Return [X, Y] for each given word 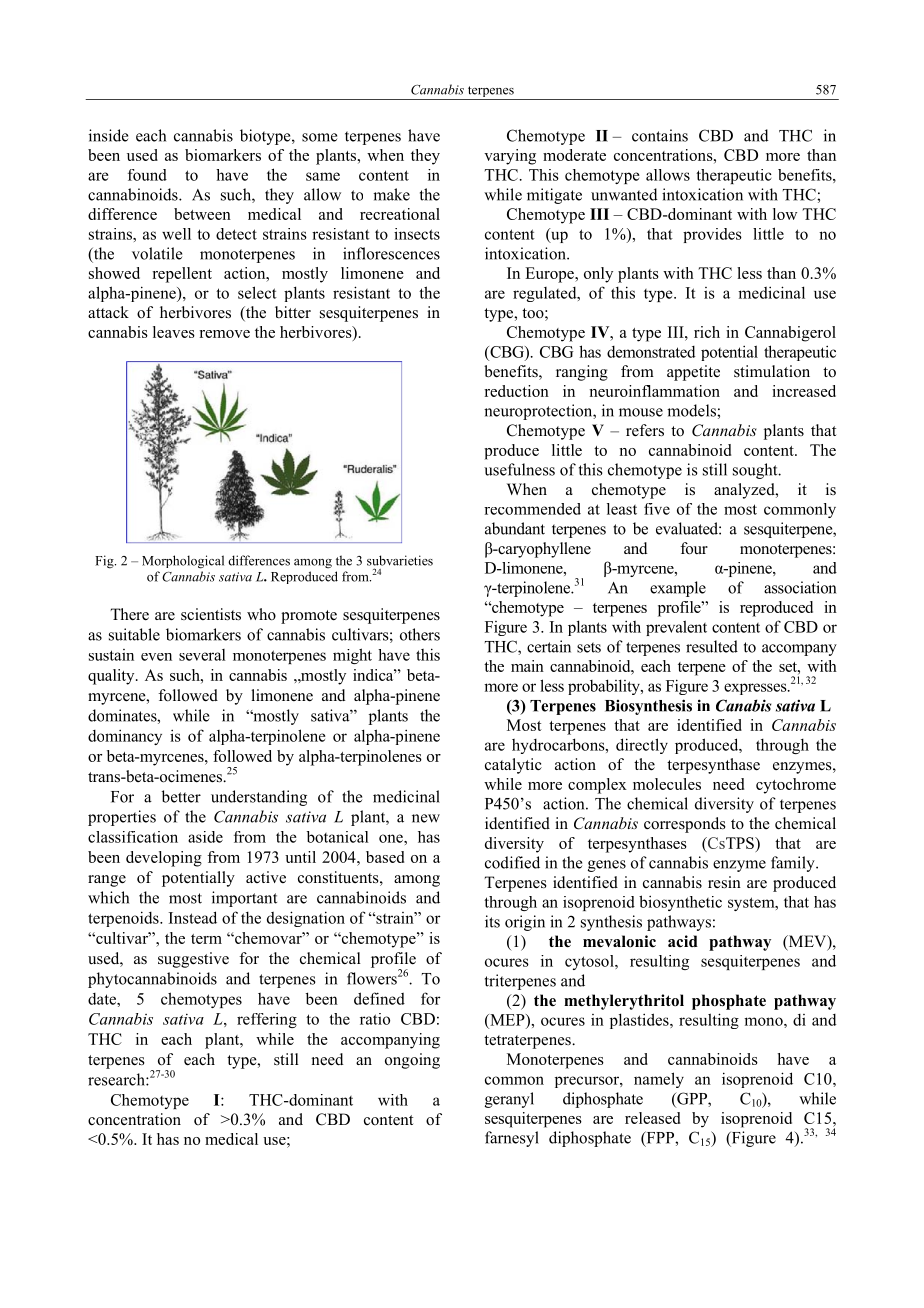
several [202, 655]
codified [512, 862]
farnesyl [512, 1139]
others [420, 634]
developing [164, 859]
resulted [712, 646]
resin [724, 882]
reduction [517, 391]
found [147, 175]
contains [660, 135]
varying [510, 157]
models [692, 410]
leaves [174, 332]
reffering [267, 1020]
